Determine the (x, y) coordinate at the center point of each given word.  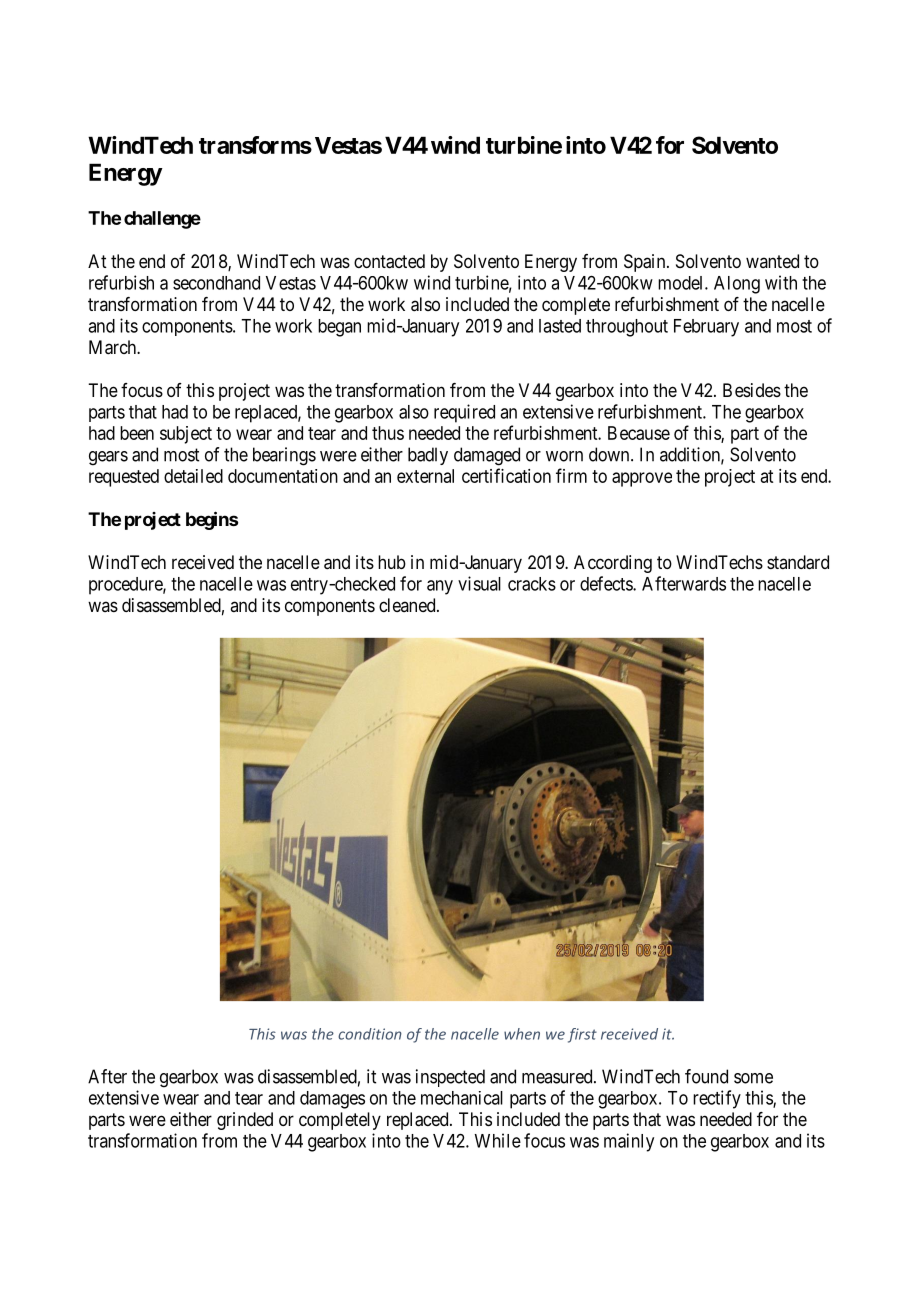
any (440, 587)
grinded (245, 1121)
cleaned (408, 605)
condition (370, 1034)
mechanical (462, 1098)
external (425, 476)
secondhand (216, 283)
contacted (389, 261)
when (522, 1034)
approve (642, 479)
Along (737, 285)
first (582, 1035)
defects (607, 583)
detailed (193, 476)
